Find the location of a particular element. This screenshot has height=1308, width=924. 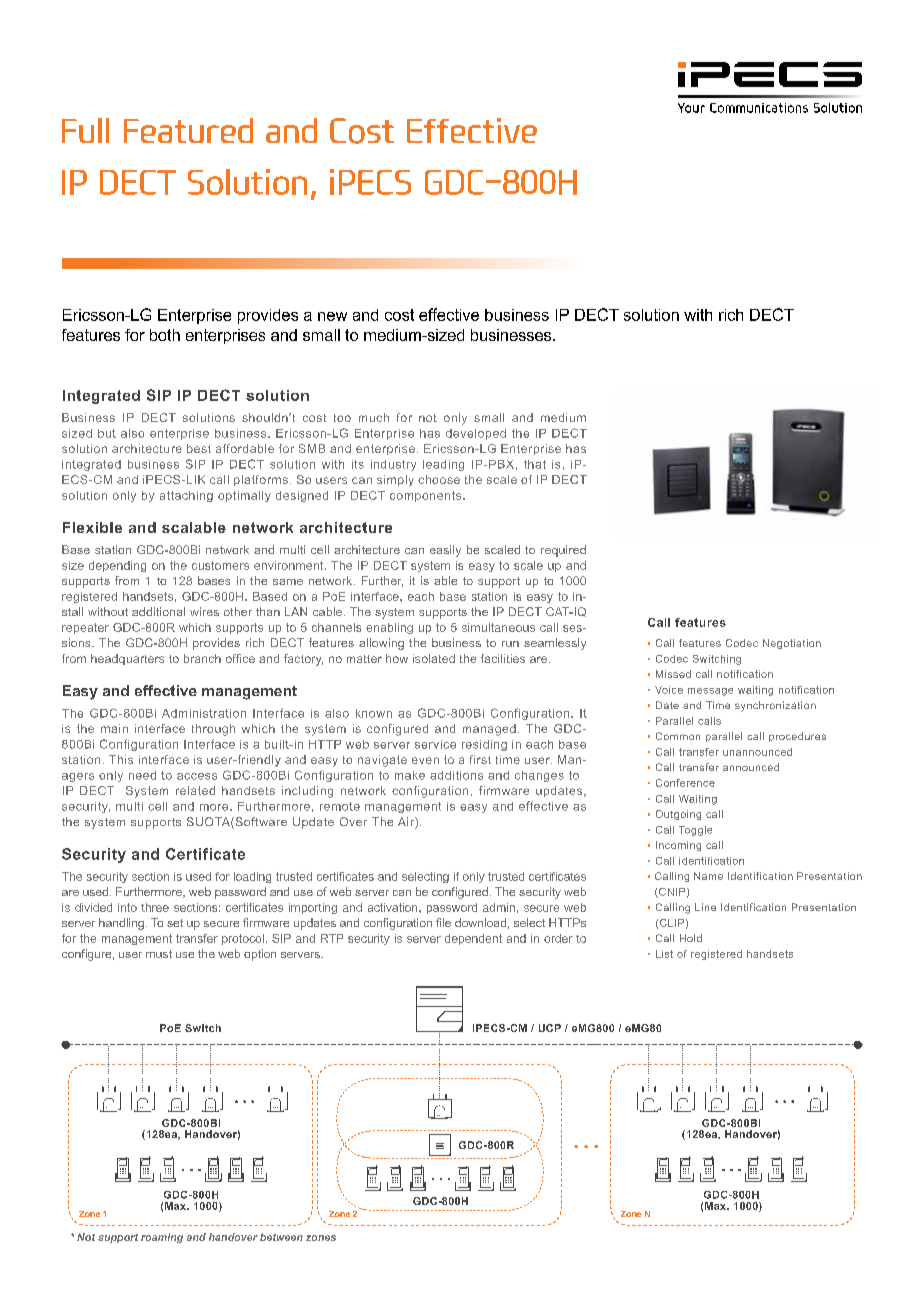

developed is located at coordinates (476, 434).
